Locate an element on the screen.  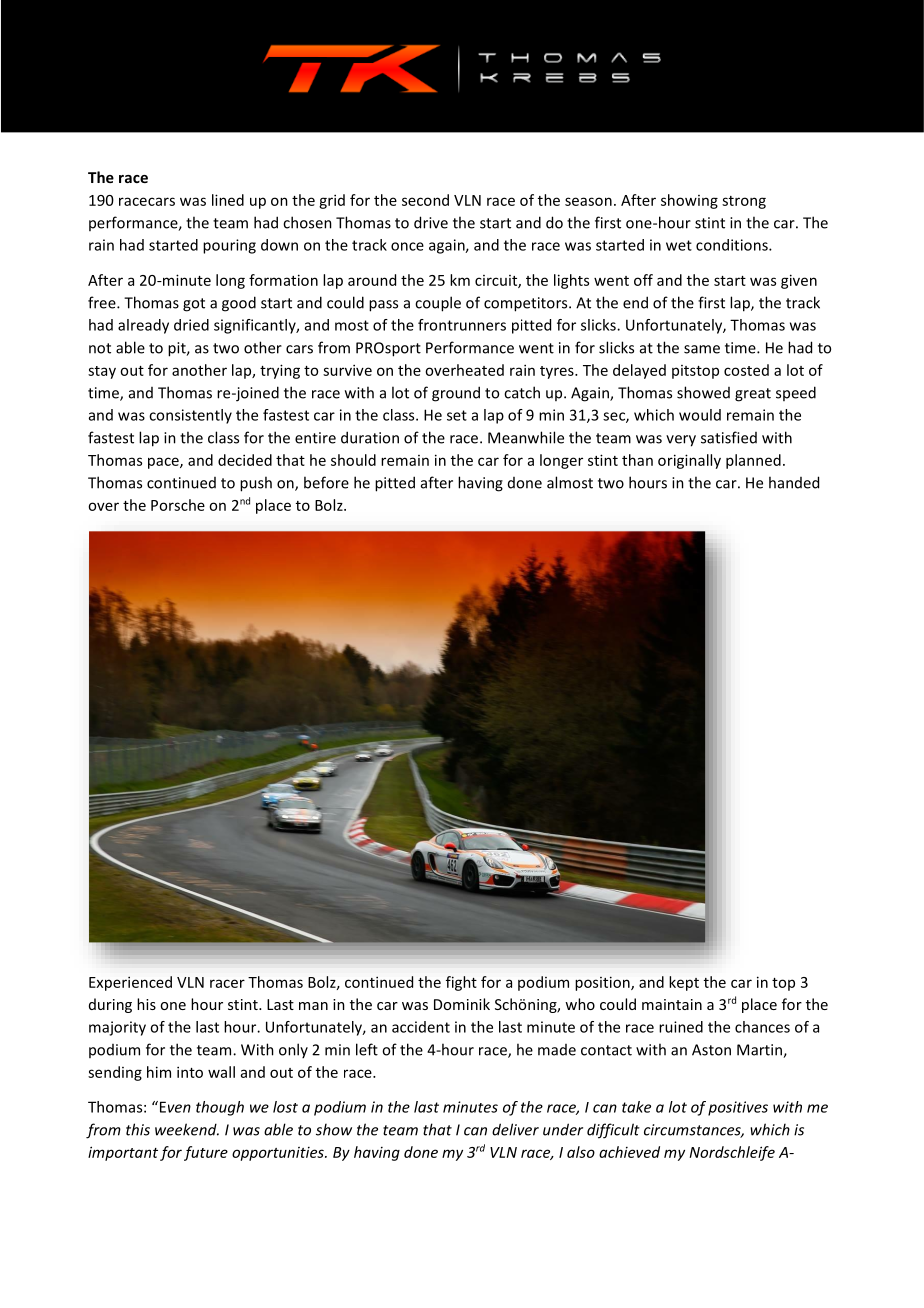
set is located at coordinates (457, 415).
